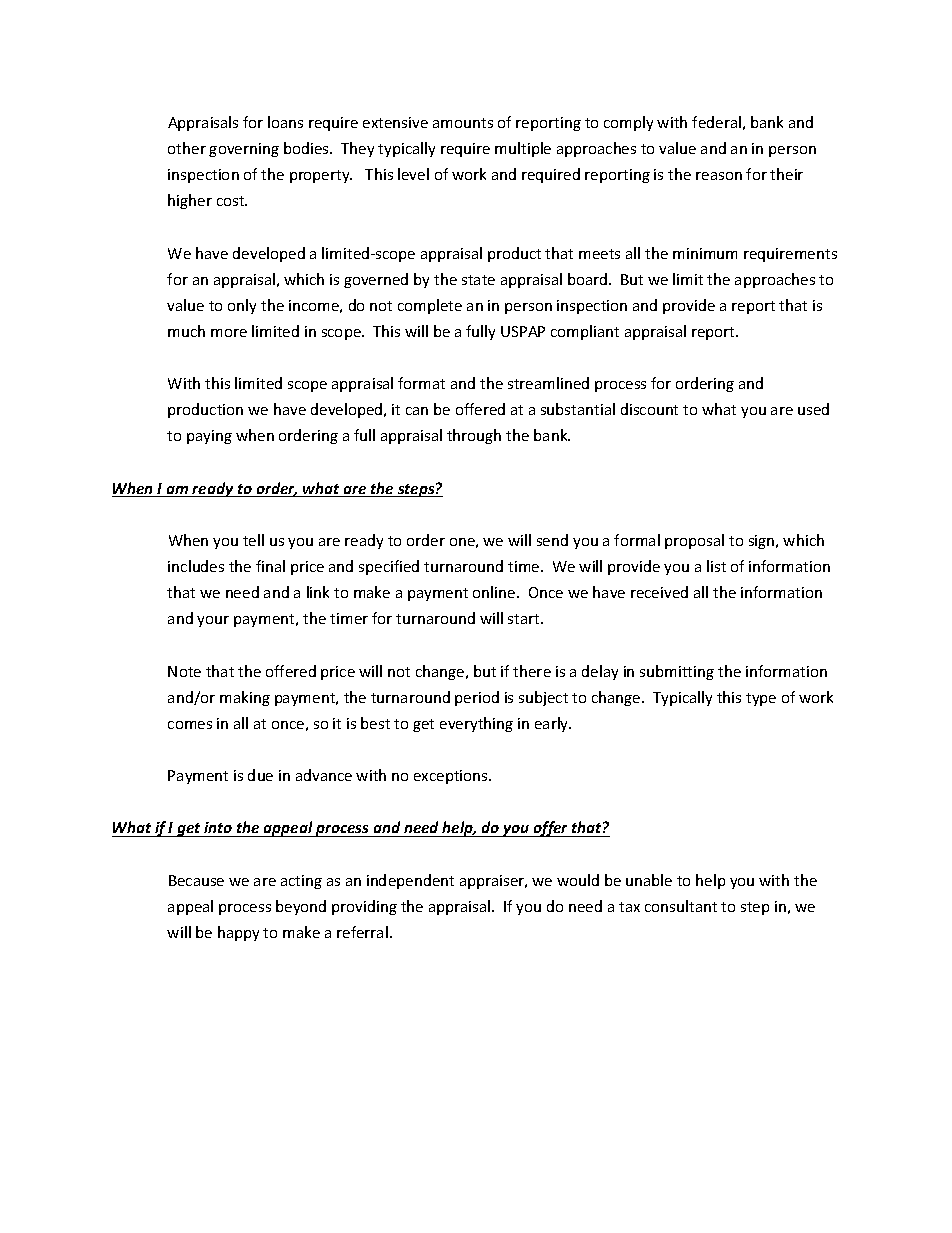 The width and height of the document is (952, 1233). Describe the element at coordinates (301, 907) in the document. I see `beyond` at that location.
